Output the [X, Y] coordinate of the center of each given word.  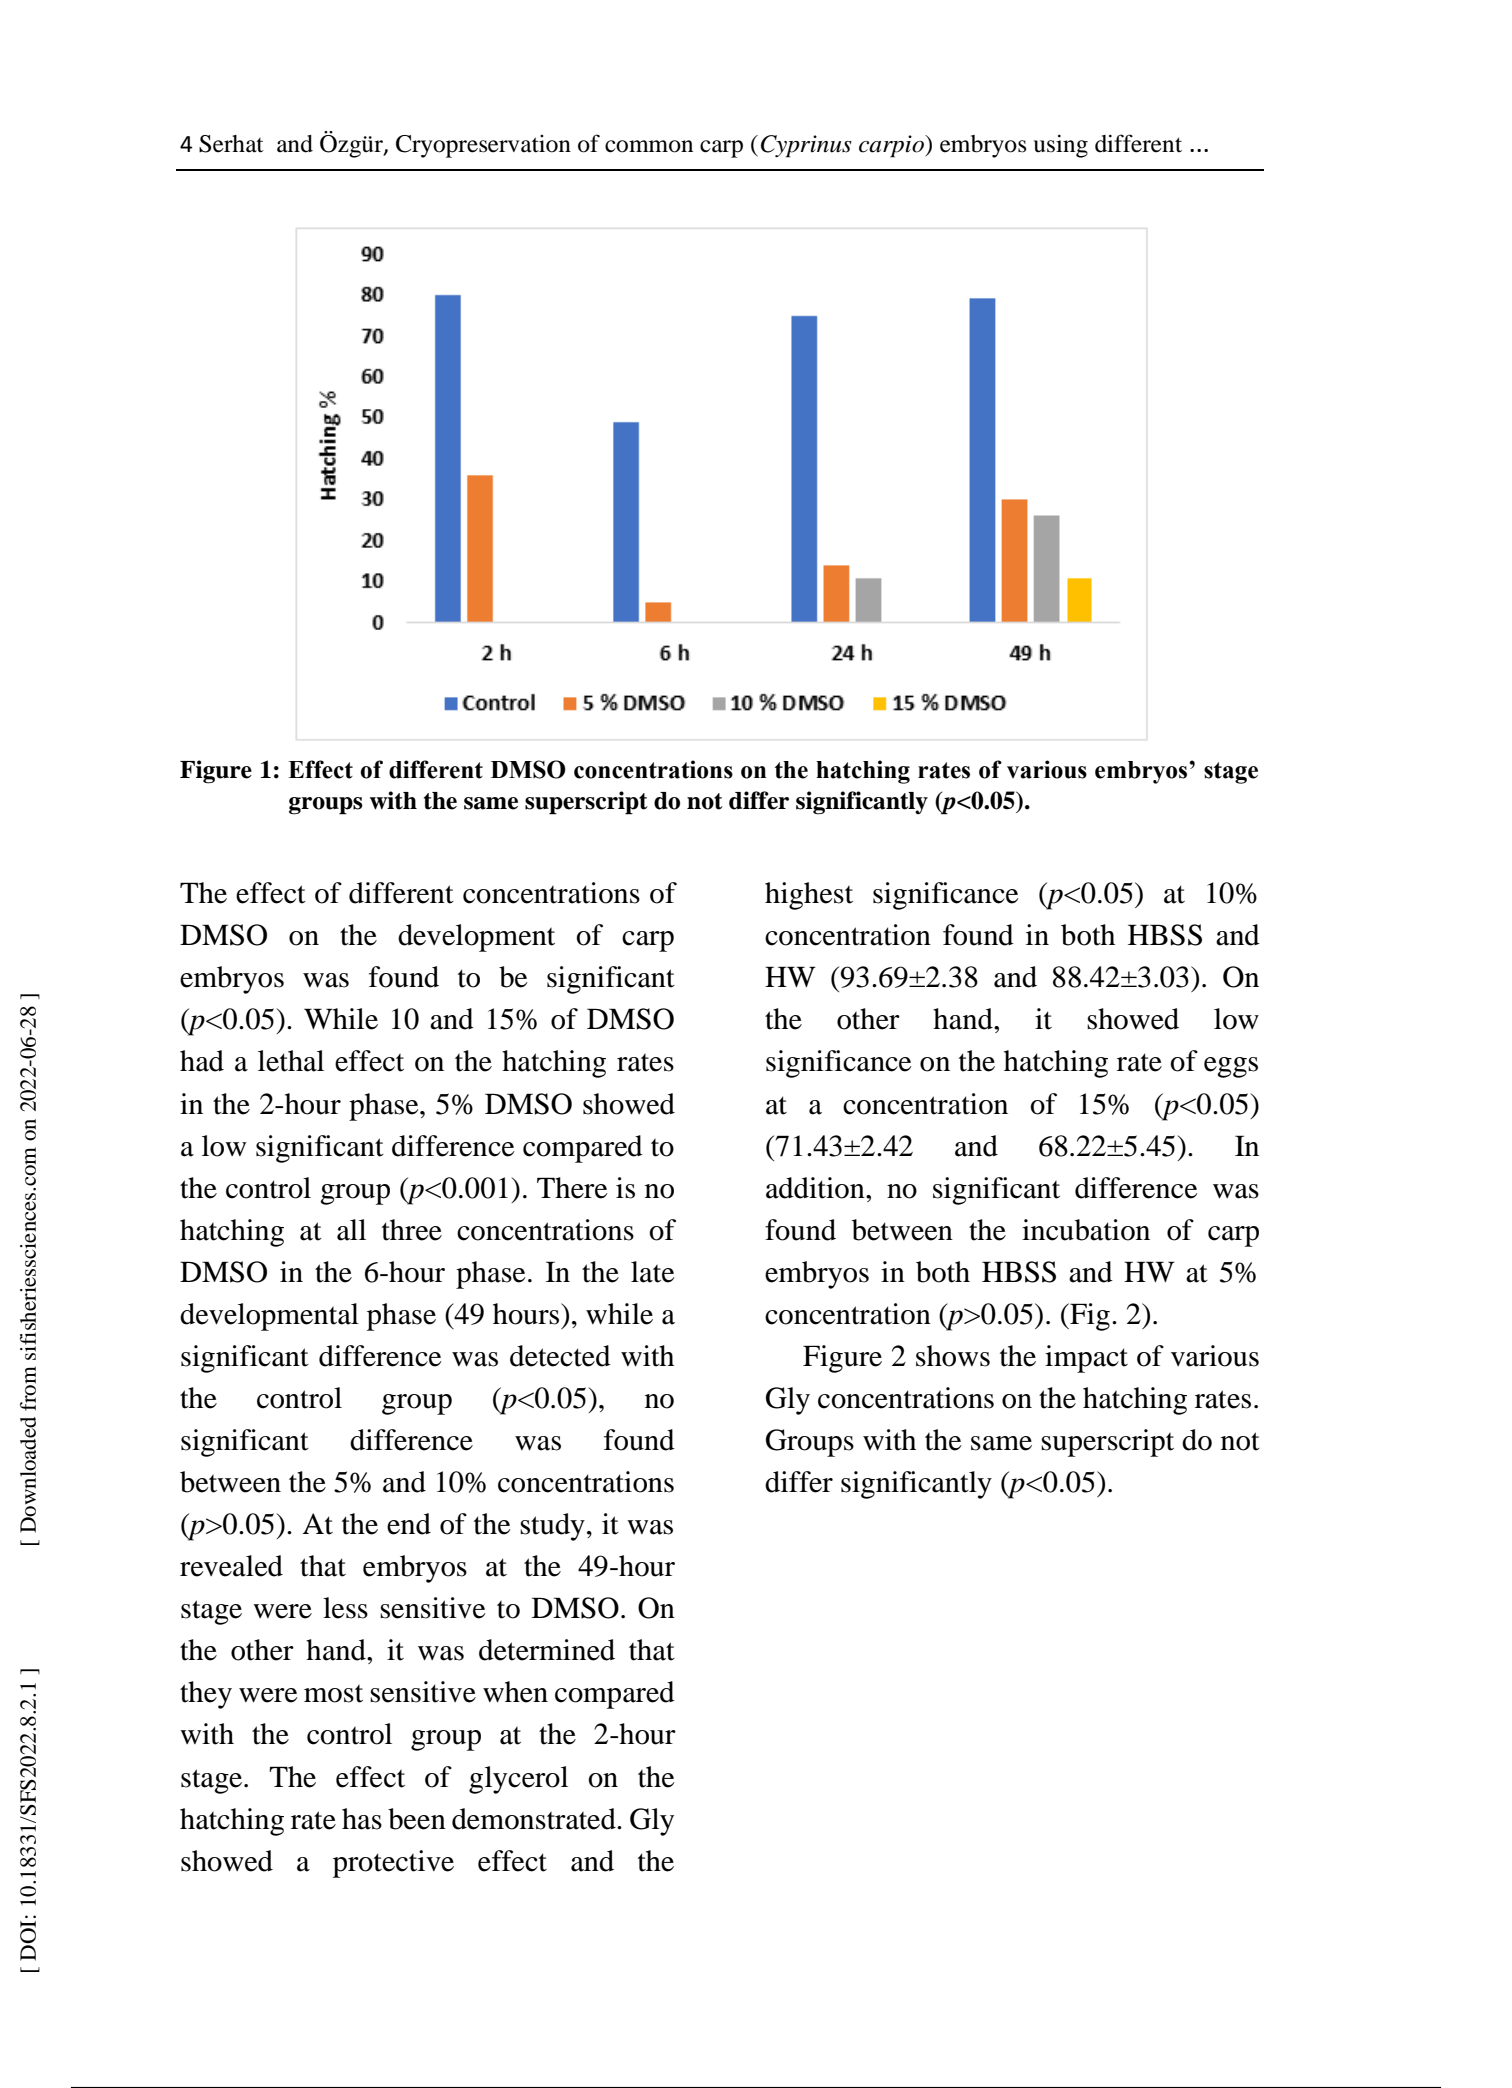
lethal [291, 1061]
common [649, 146]
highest [809, 896]
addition [816, 1188]
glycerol [518, 1780]
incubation [1086, 1230]
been [417, 1819]
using [1061, 146]
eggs [1231, 1067]
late [653, 1272]
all [351, 1230]
